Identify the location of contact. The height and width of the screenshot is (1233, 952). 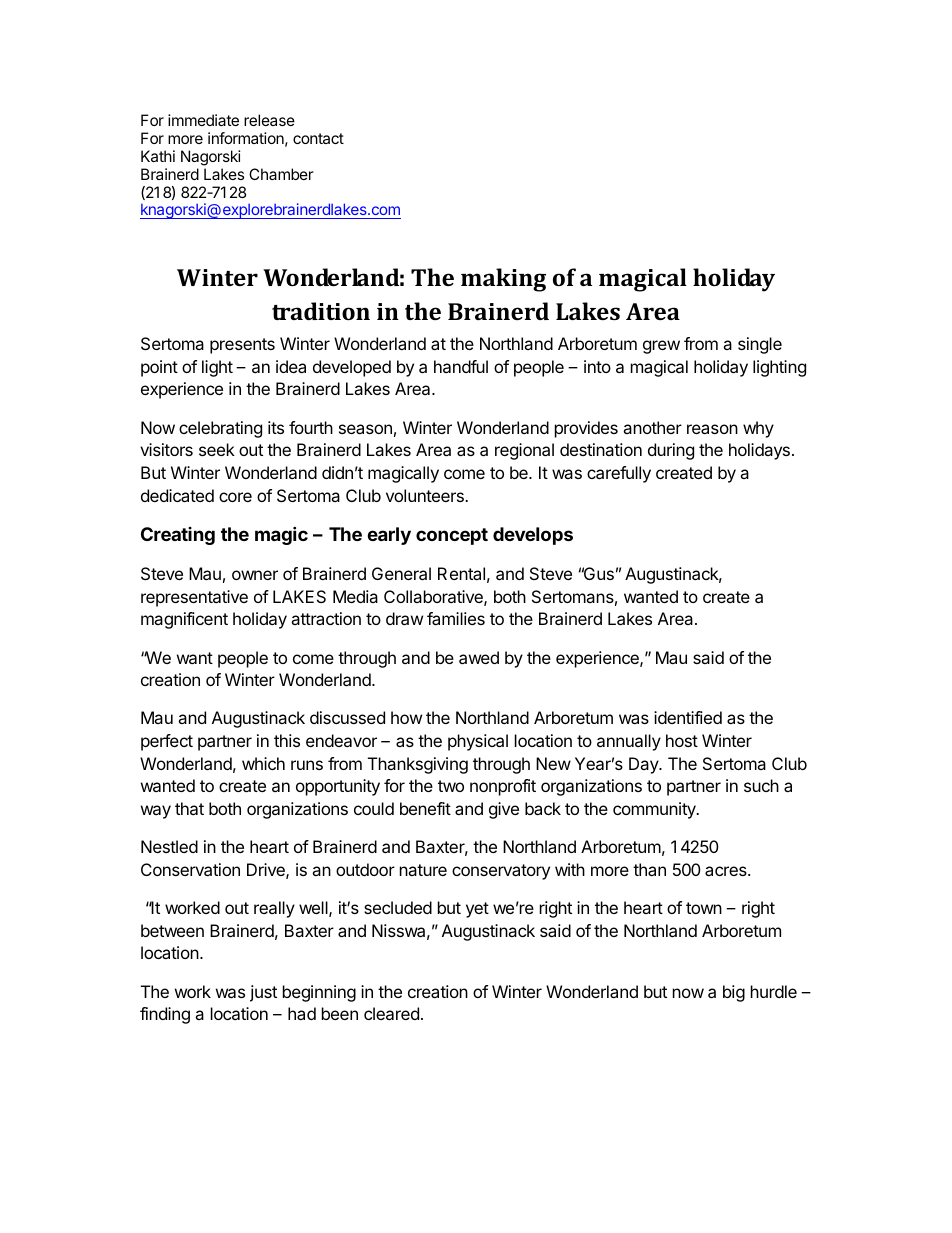
(318, 138).
